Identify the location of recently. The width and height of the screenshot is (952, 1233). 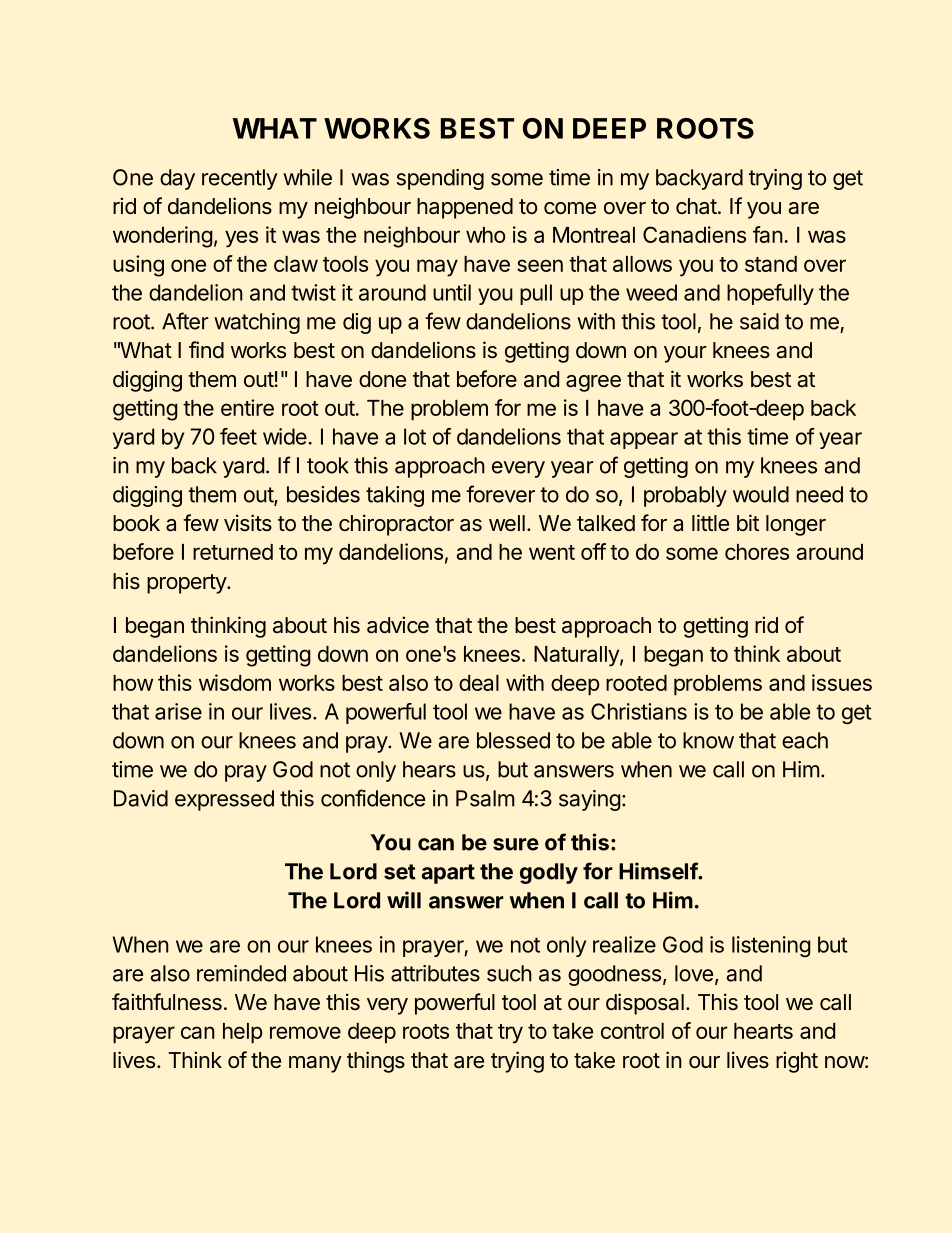
(240, 179).
